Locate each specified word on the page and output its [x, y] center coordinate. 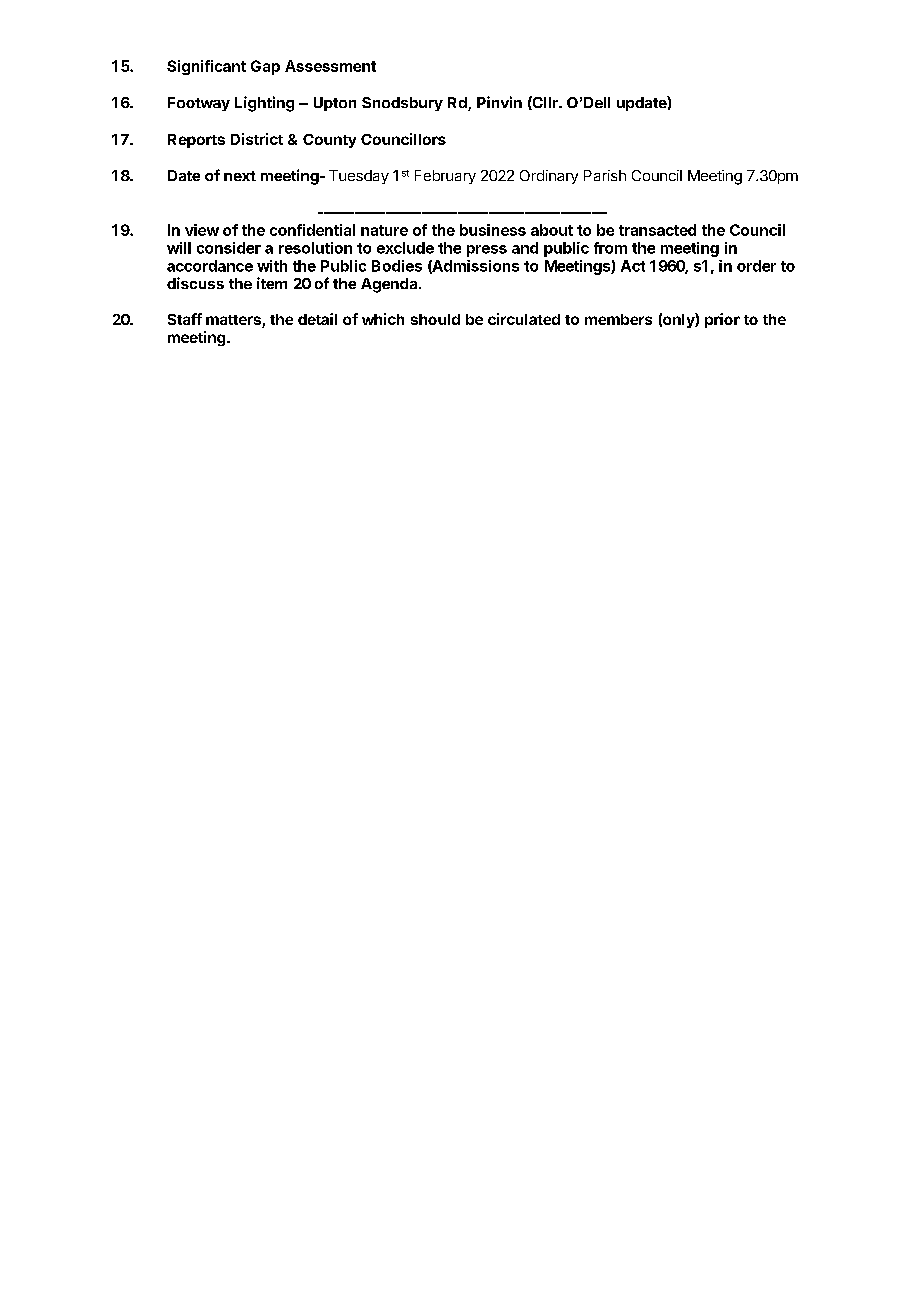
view [202, 230]
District [257, 139]
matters [234, 321]
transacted [657, 230]
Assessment [330, 66]
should [435, 319]
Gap [265, 67]
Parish [605, 175]
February [445, 177]
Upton [335, 104]
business [493, 230]
